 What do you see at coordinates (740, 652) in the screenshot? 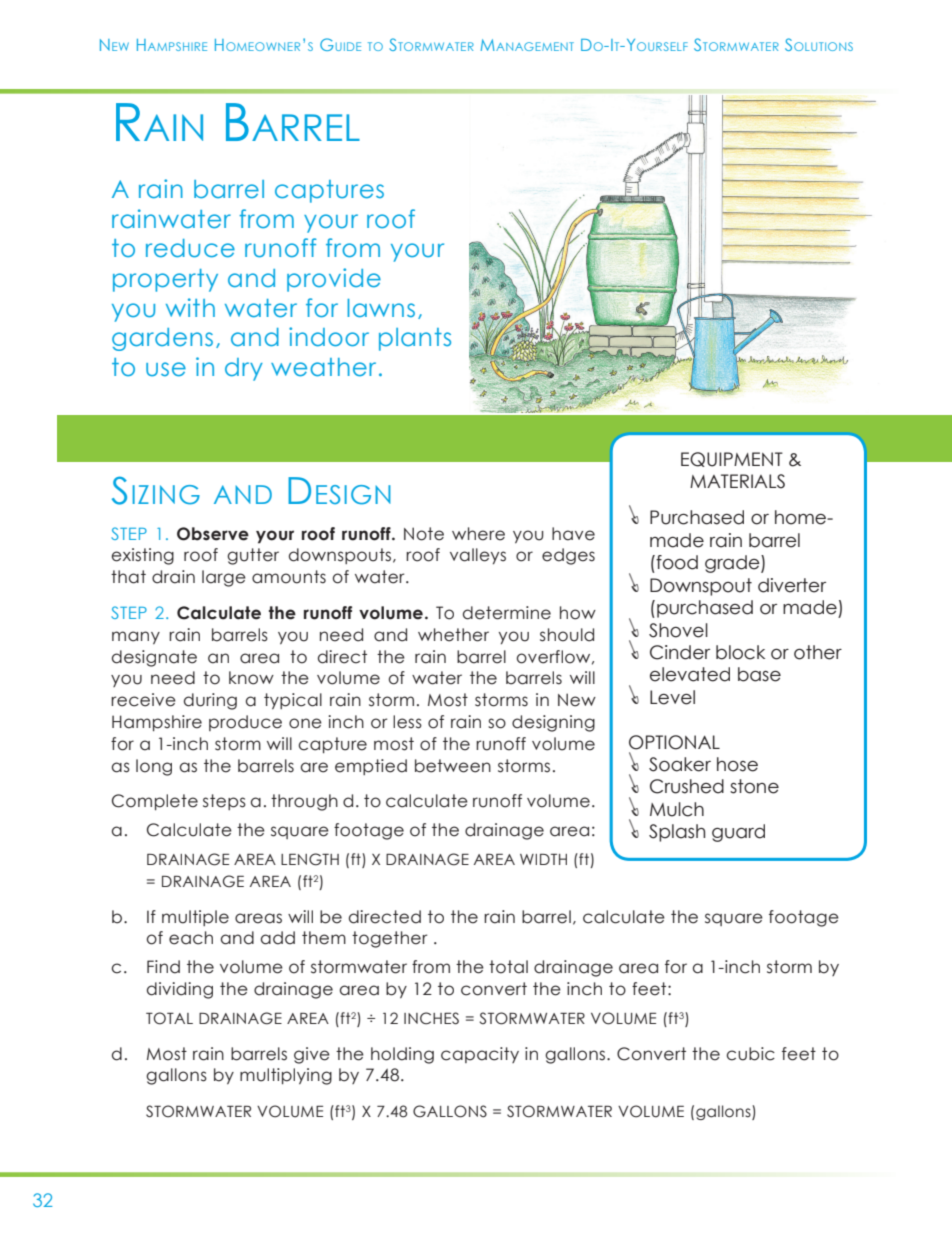
I see `block` at bounding box center [740, 652].
